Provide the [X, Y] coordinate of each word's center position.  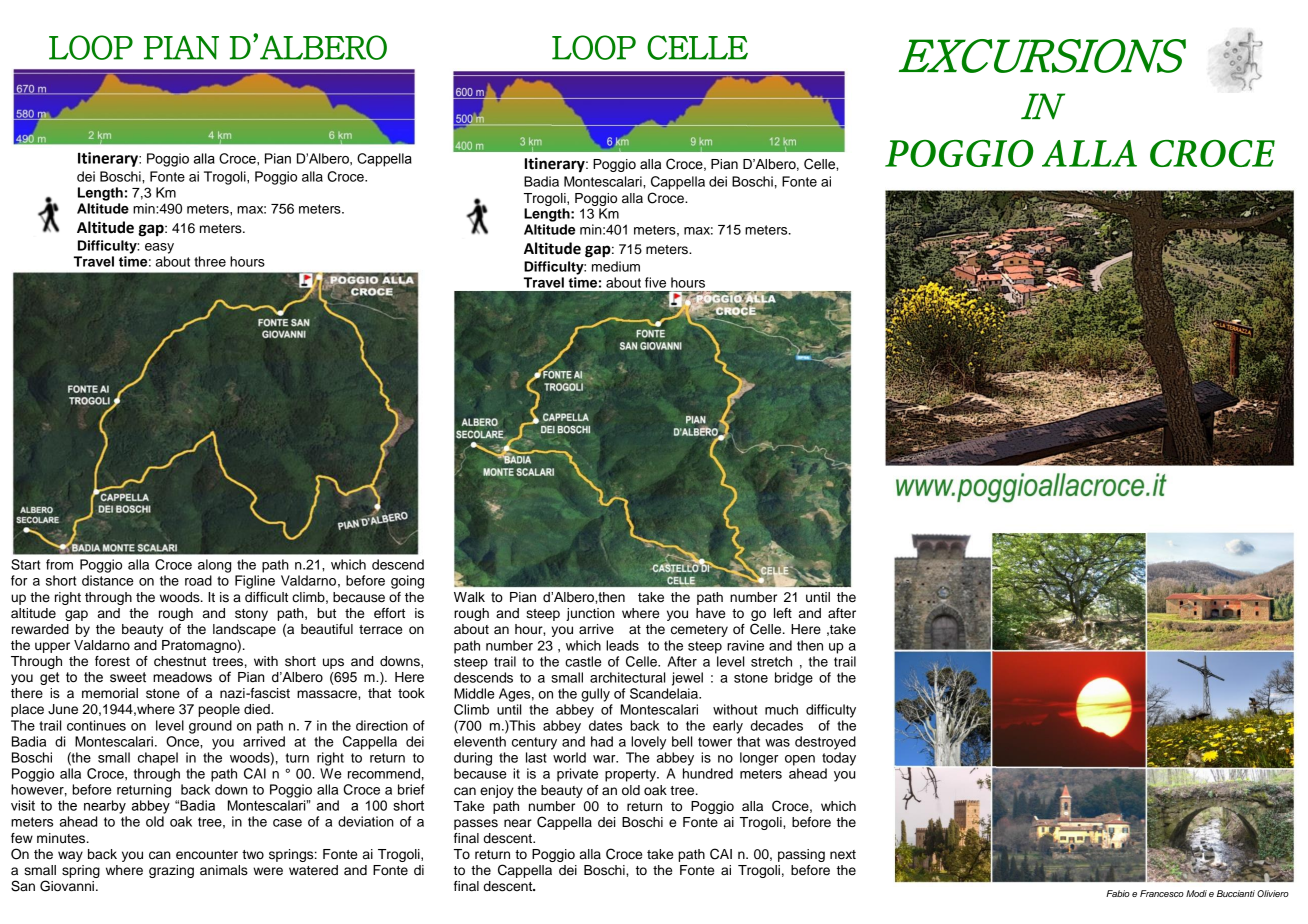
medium [616, 266]
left [783, 613]
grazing [171, 871]
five [655, 282]
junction [590, 614]
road [198, 580]
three [210, 261]
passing [801, 855]
